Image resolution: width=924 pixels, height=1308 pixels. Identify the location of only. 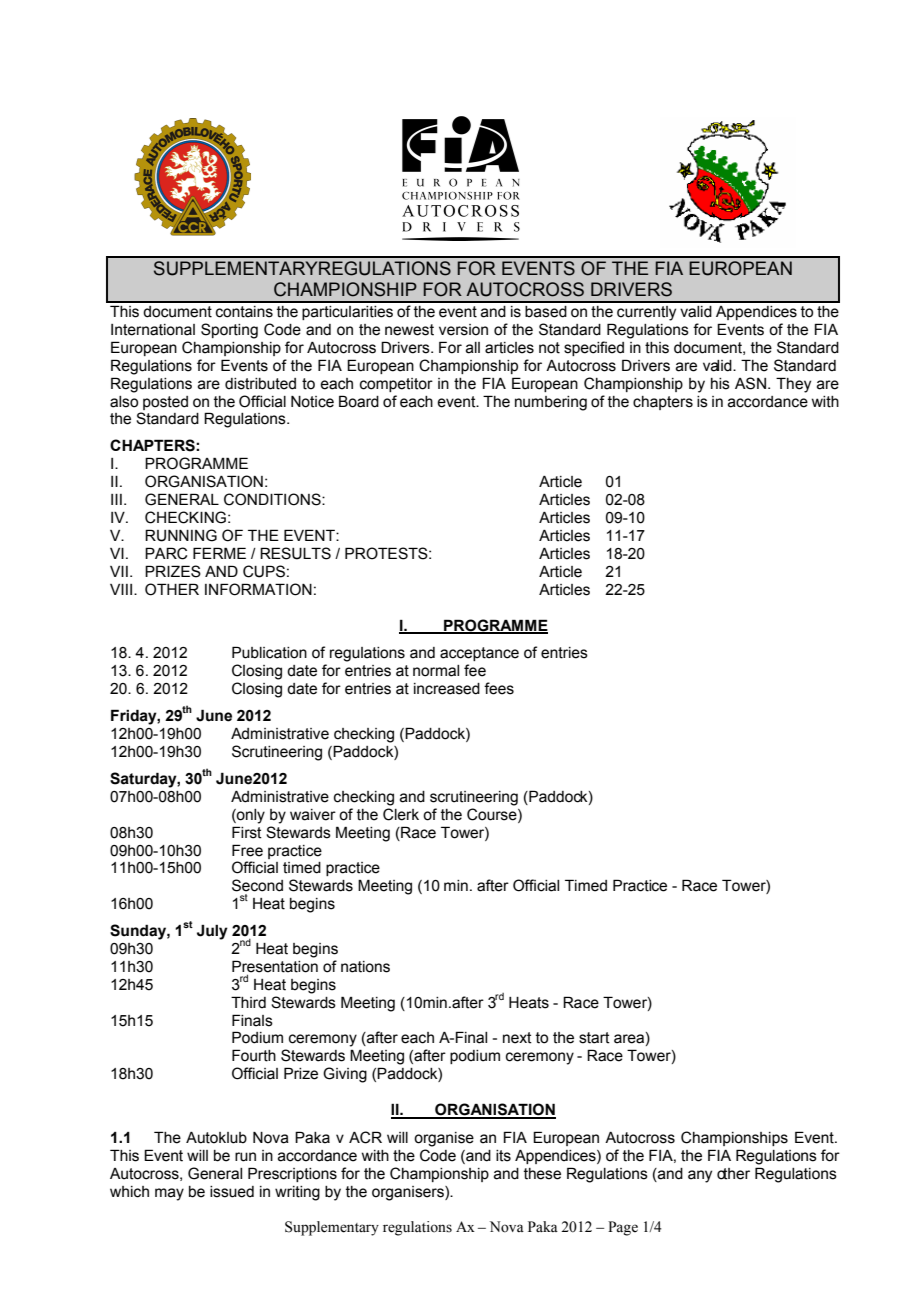
(250, 816).
